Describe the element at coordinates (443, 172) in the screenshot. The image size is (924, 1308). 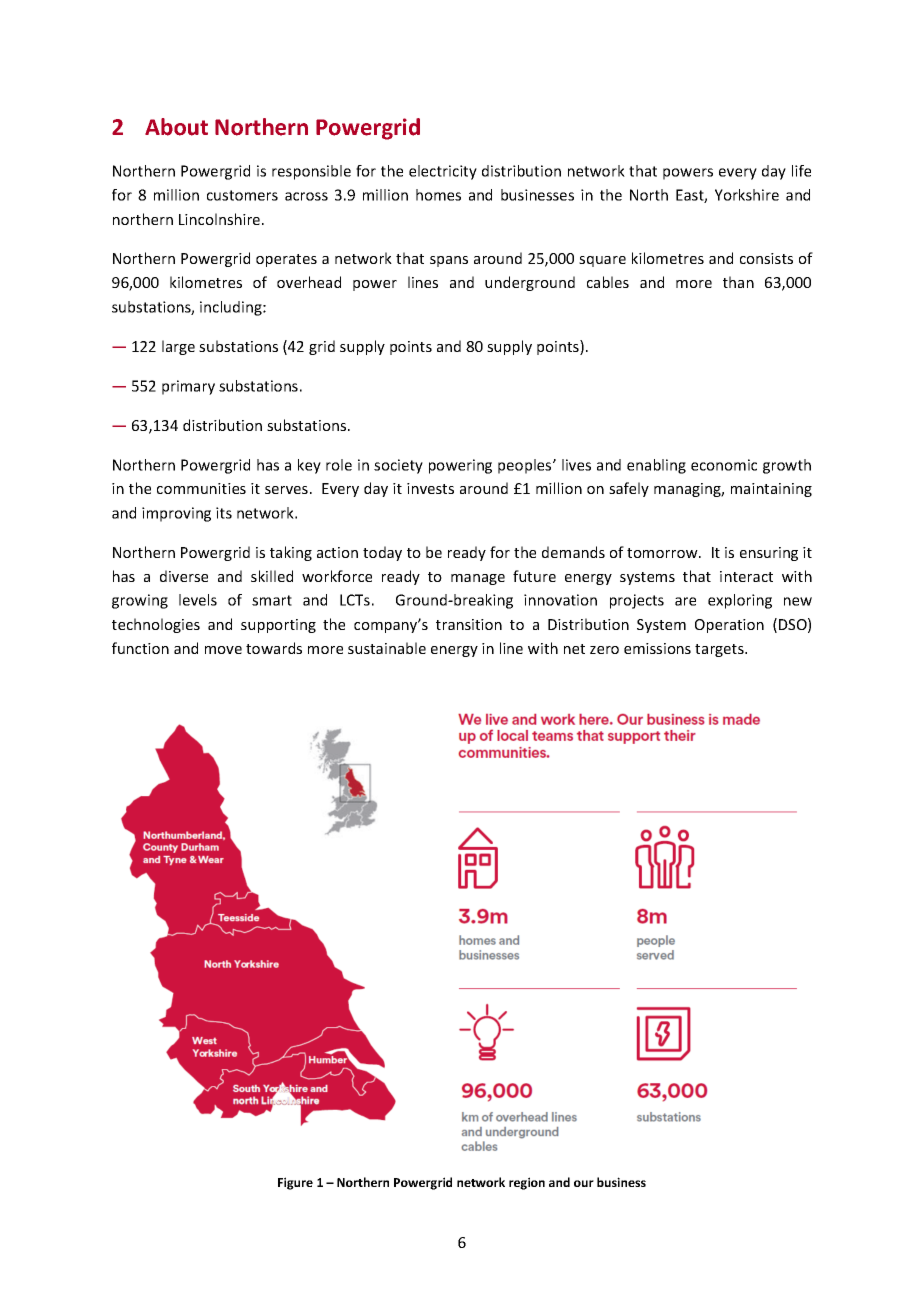
I see `electricity` at that location.
